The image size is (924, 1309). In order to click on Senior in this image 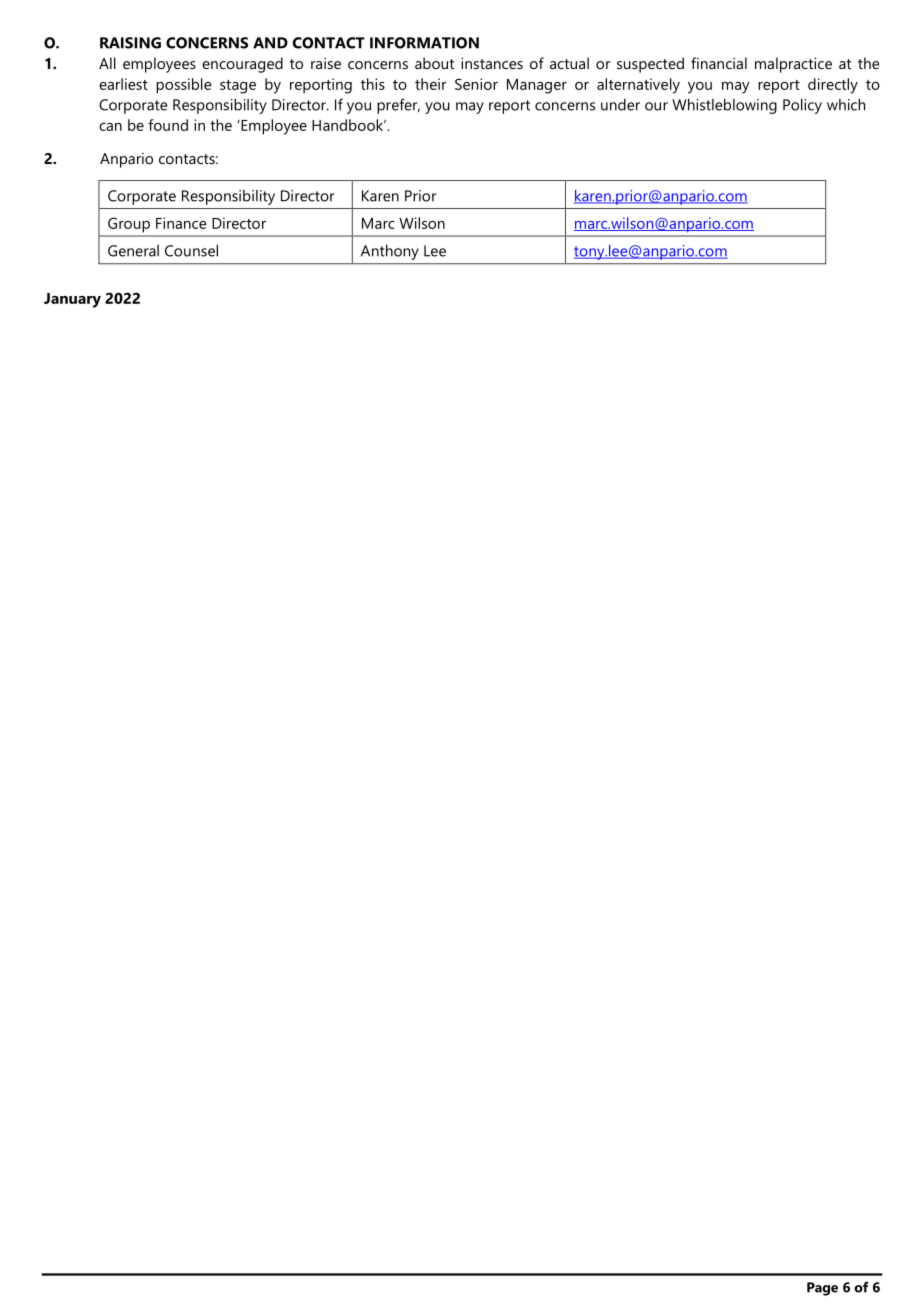, I will do `click(476, 84)`.
